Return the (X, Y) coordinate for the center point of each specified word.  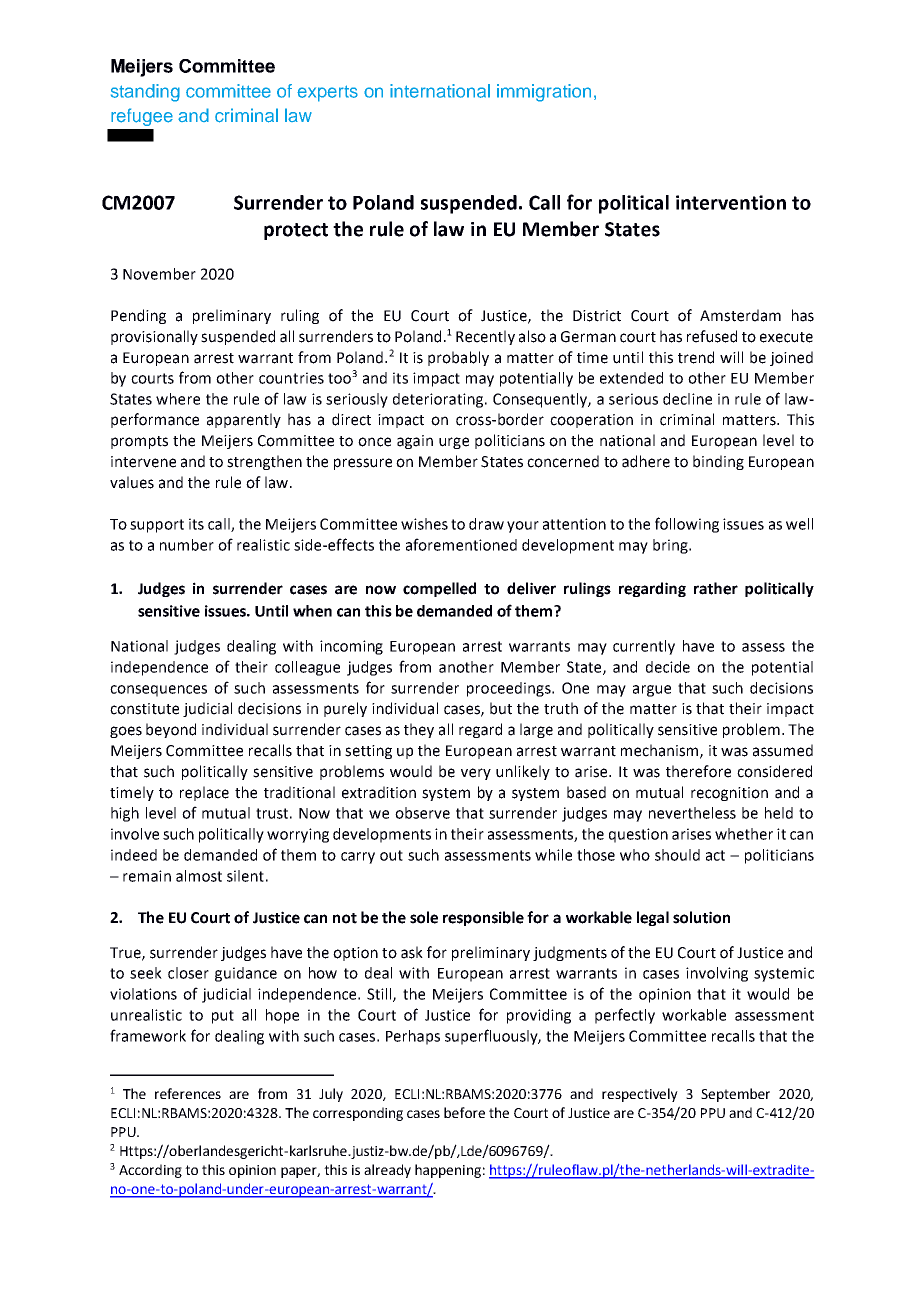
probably (458, 358)
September (735, 1095)
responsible (483, 918)
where (178, 399)
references (188, 1093)
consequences (158, 691)
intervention (731, 202)
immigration (544, 93)
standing (145, 93)
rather (716, 588)
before (464, 1112)
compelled (439, 589)
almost (199, 876)
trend (696, 357)
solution (701, 917)
